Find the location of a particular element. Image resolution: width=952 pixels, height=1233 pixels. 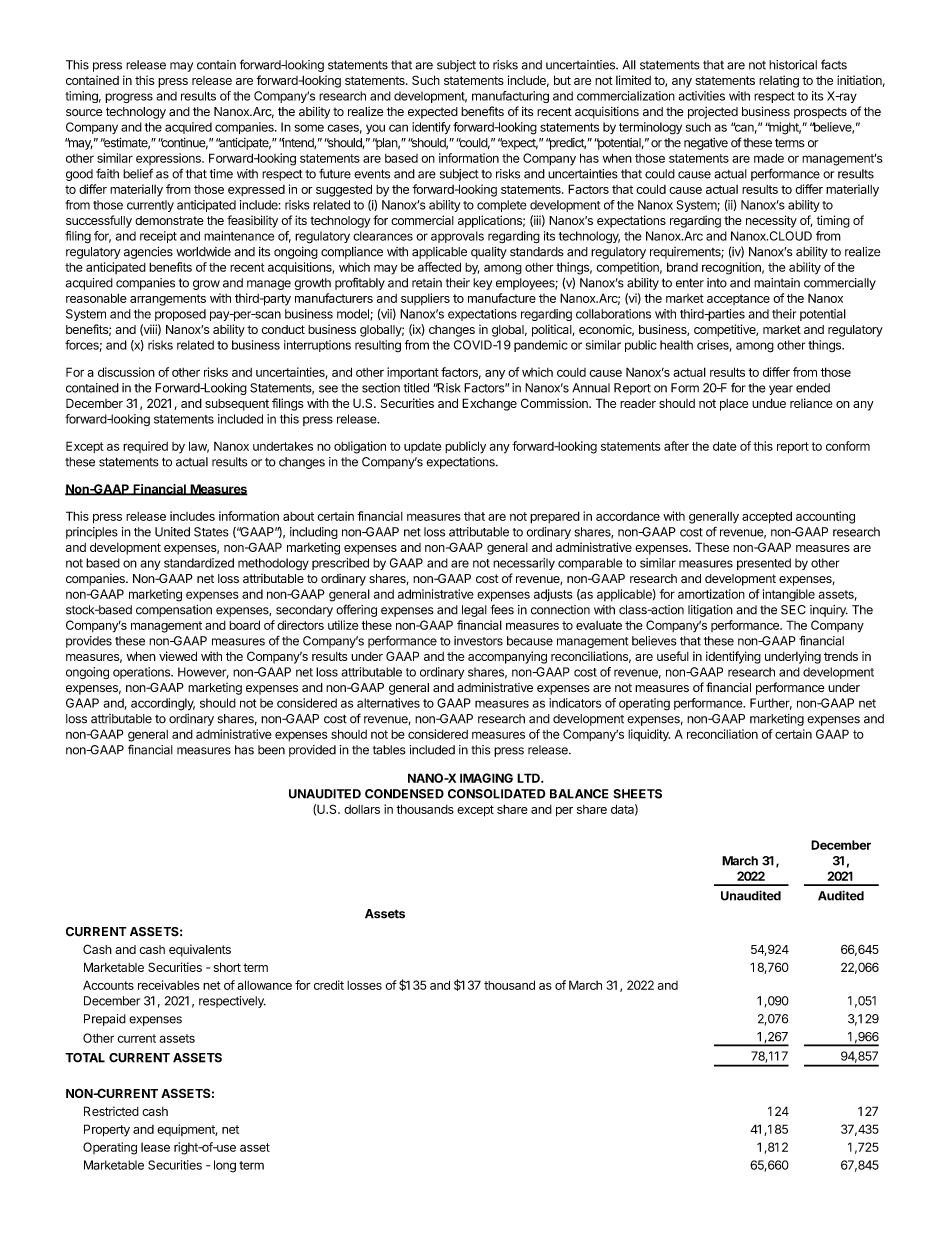

Property is located at coordinates (107, 1130).
